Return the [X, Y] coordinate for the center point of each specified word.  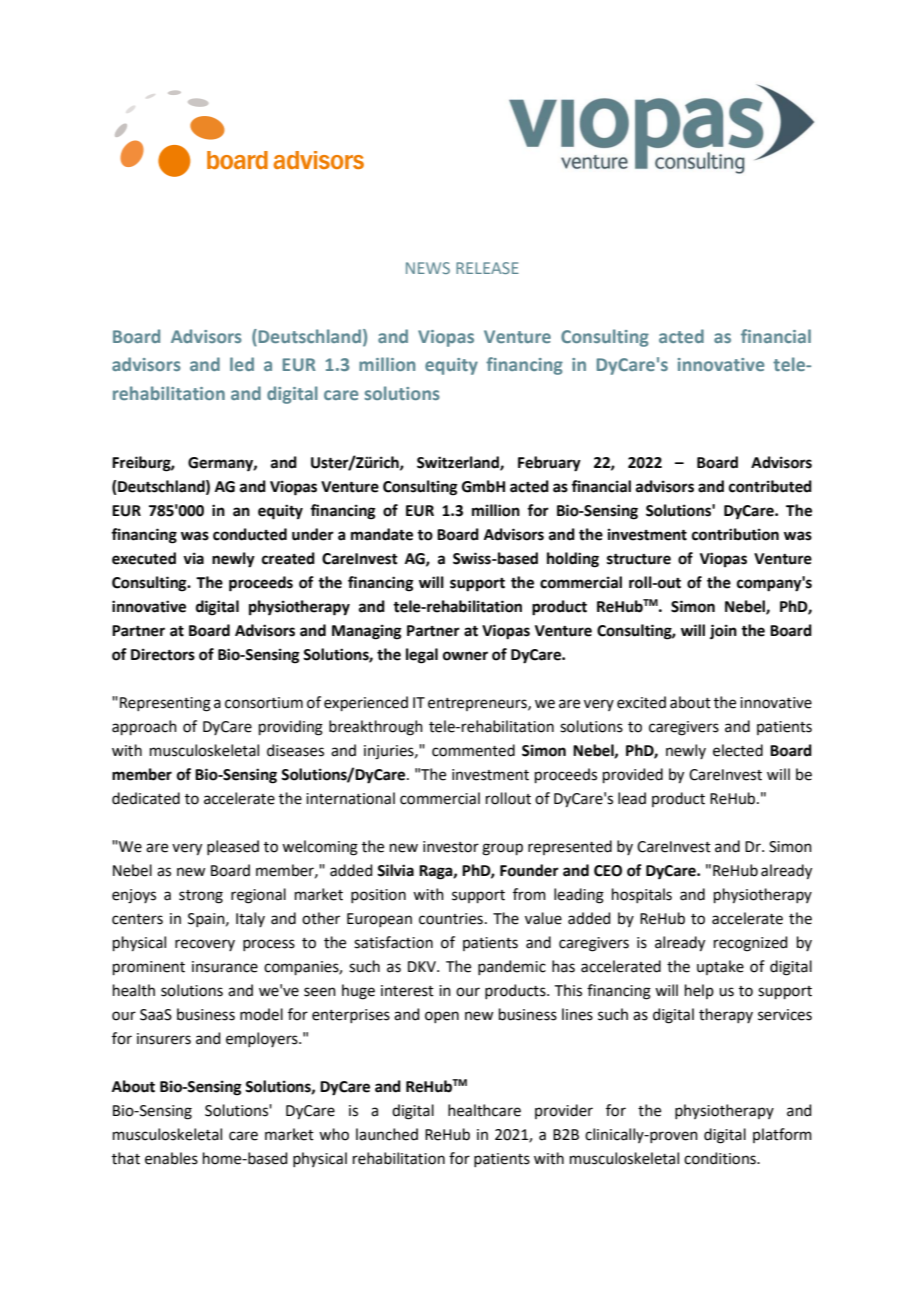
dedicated [146, 798]
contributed [770, 486]
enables [171, 1158]
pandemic [512, 967]
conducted [250, 534]
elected [738, 750]
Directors [163, 654]
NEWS [428, 268]
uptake [720, 967]
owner [465, 656]
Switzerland [459, 463]
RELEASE [487, 268]
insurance [225, 967]
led [242, 364]
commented [473, 750]
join [723, 632]
